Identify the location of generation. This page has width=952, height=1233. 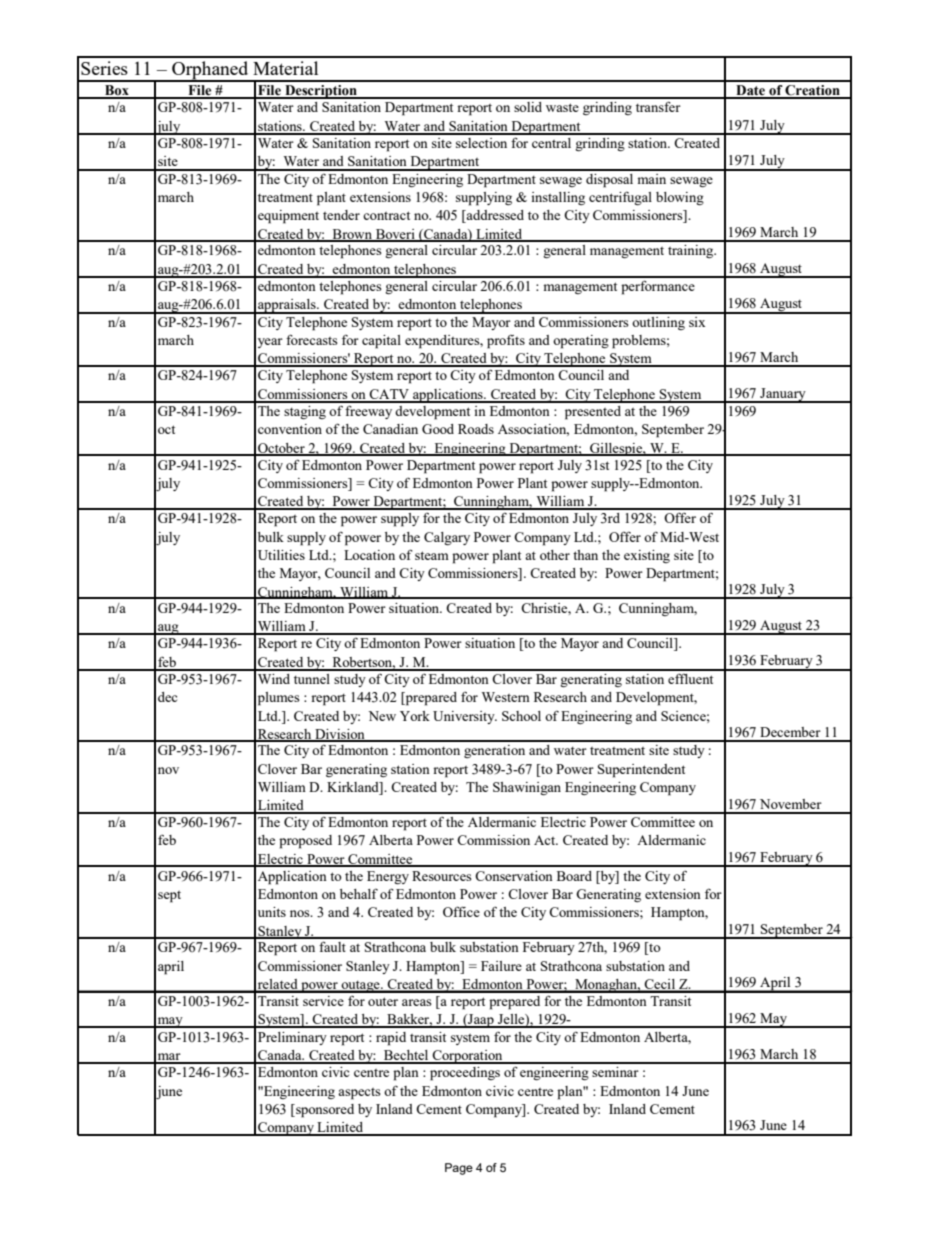
(494, 751).
